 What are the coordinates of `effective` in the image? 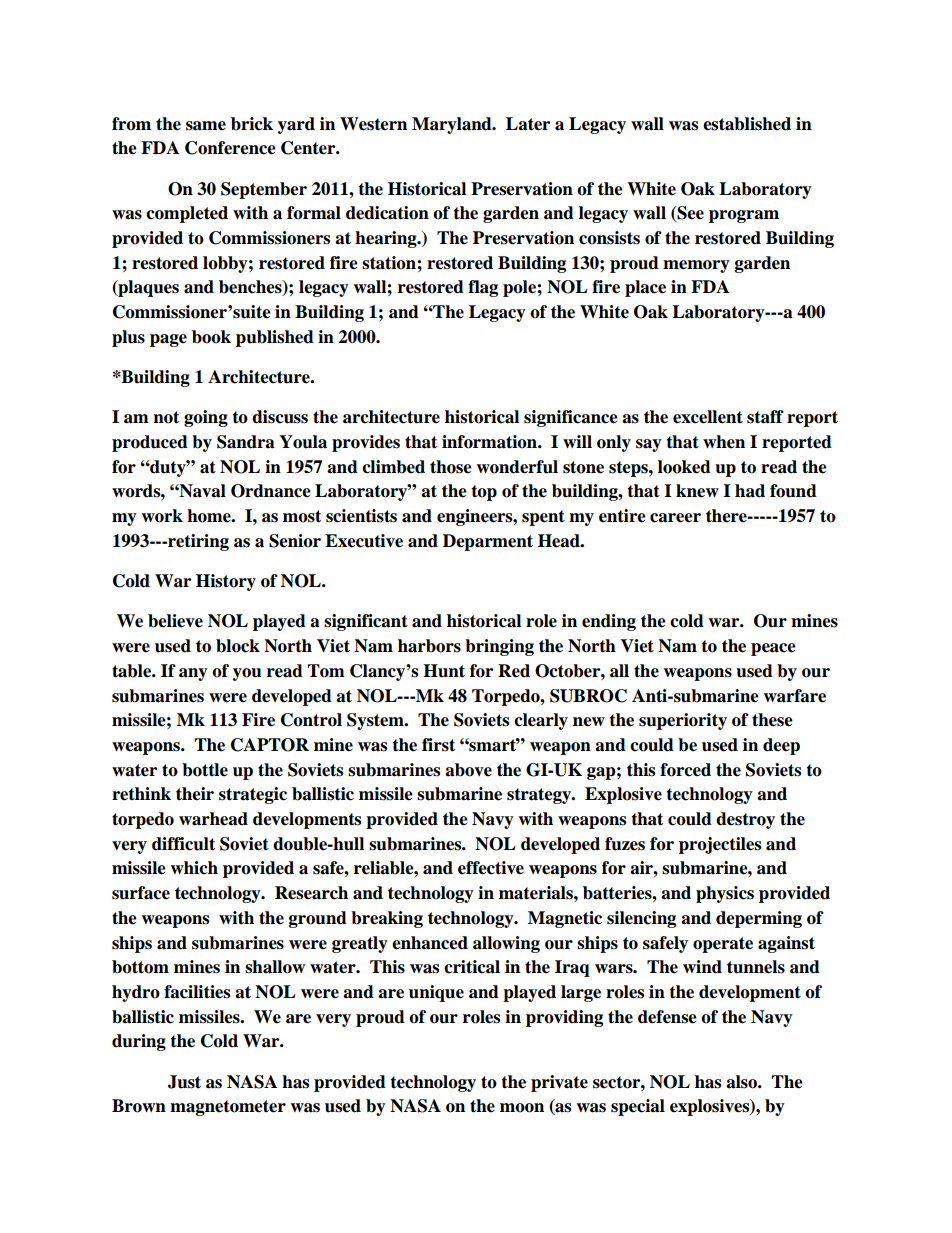 It's located at (491, 868).
